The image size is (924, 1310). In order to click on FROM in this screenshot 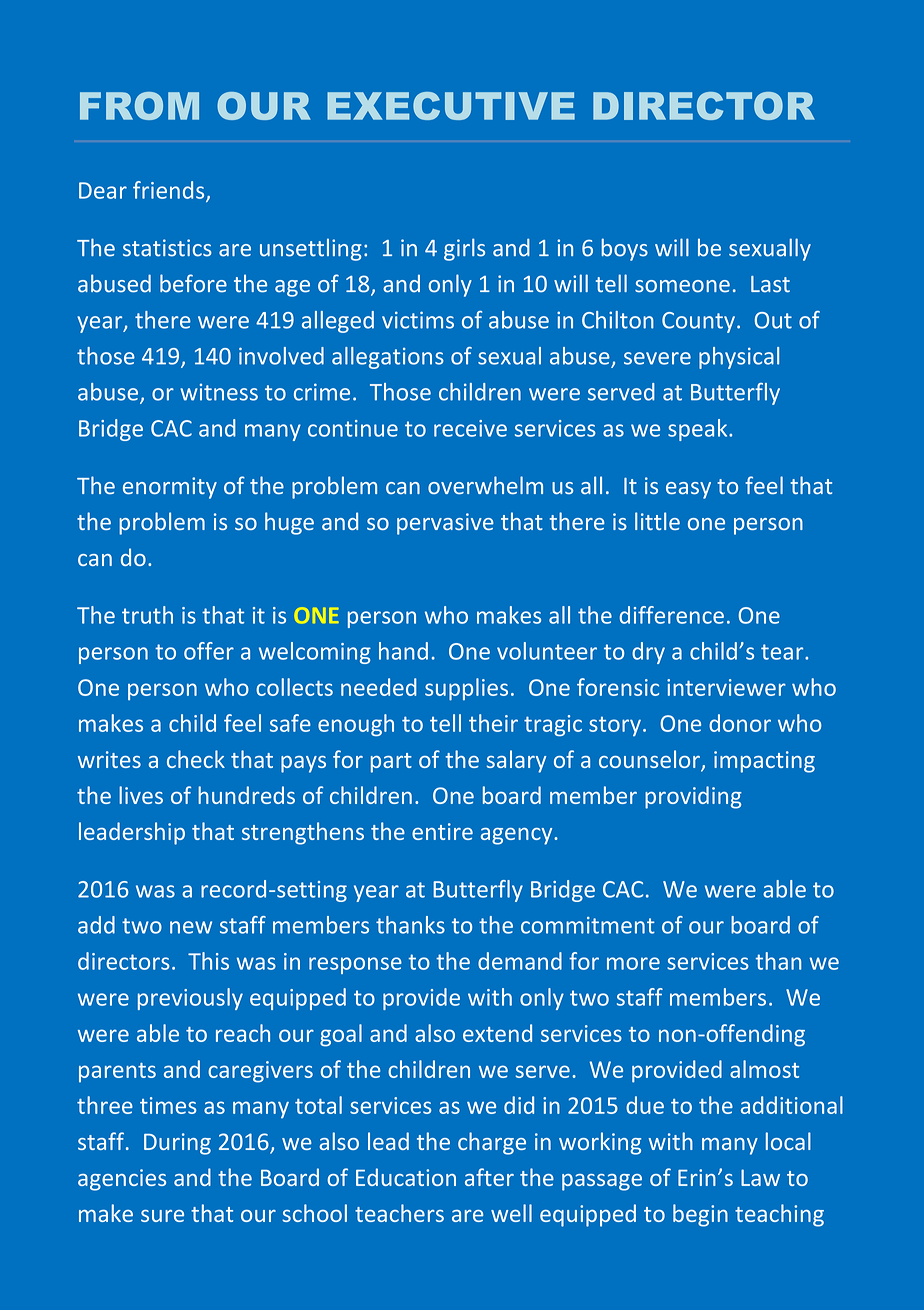, I will do `click(139, 106)`.
